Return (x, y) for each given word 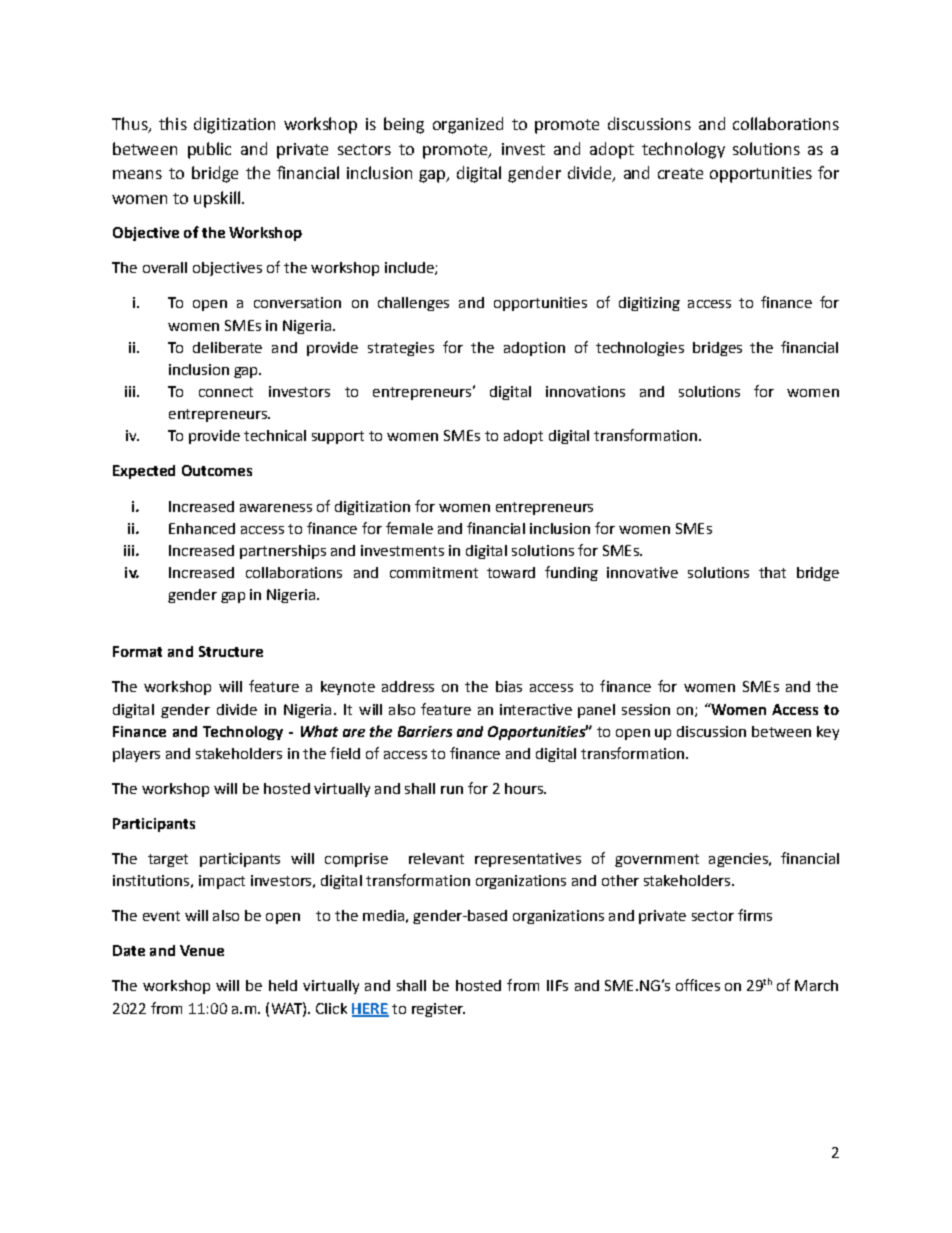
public (209, 150)
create (680, 173)
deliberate (227, 347)
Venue (202, 950)
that (772, 572)
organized (468, 125)
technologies (640, 349)
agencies (739, 860)
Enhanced (202, 528)
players (136, 755)
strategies (401, 349)
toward (511, 572)
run (452, 790)
